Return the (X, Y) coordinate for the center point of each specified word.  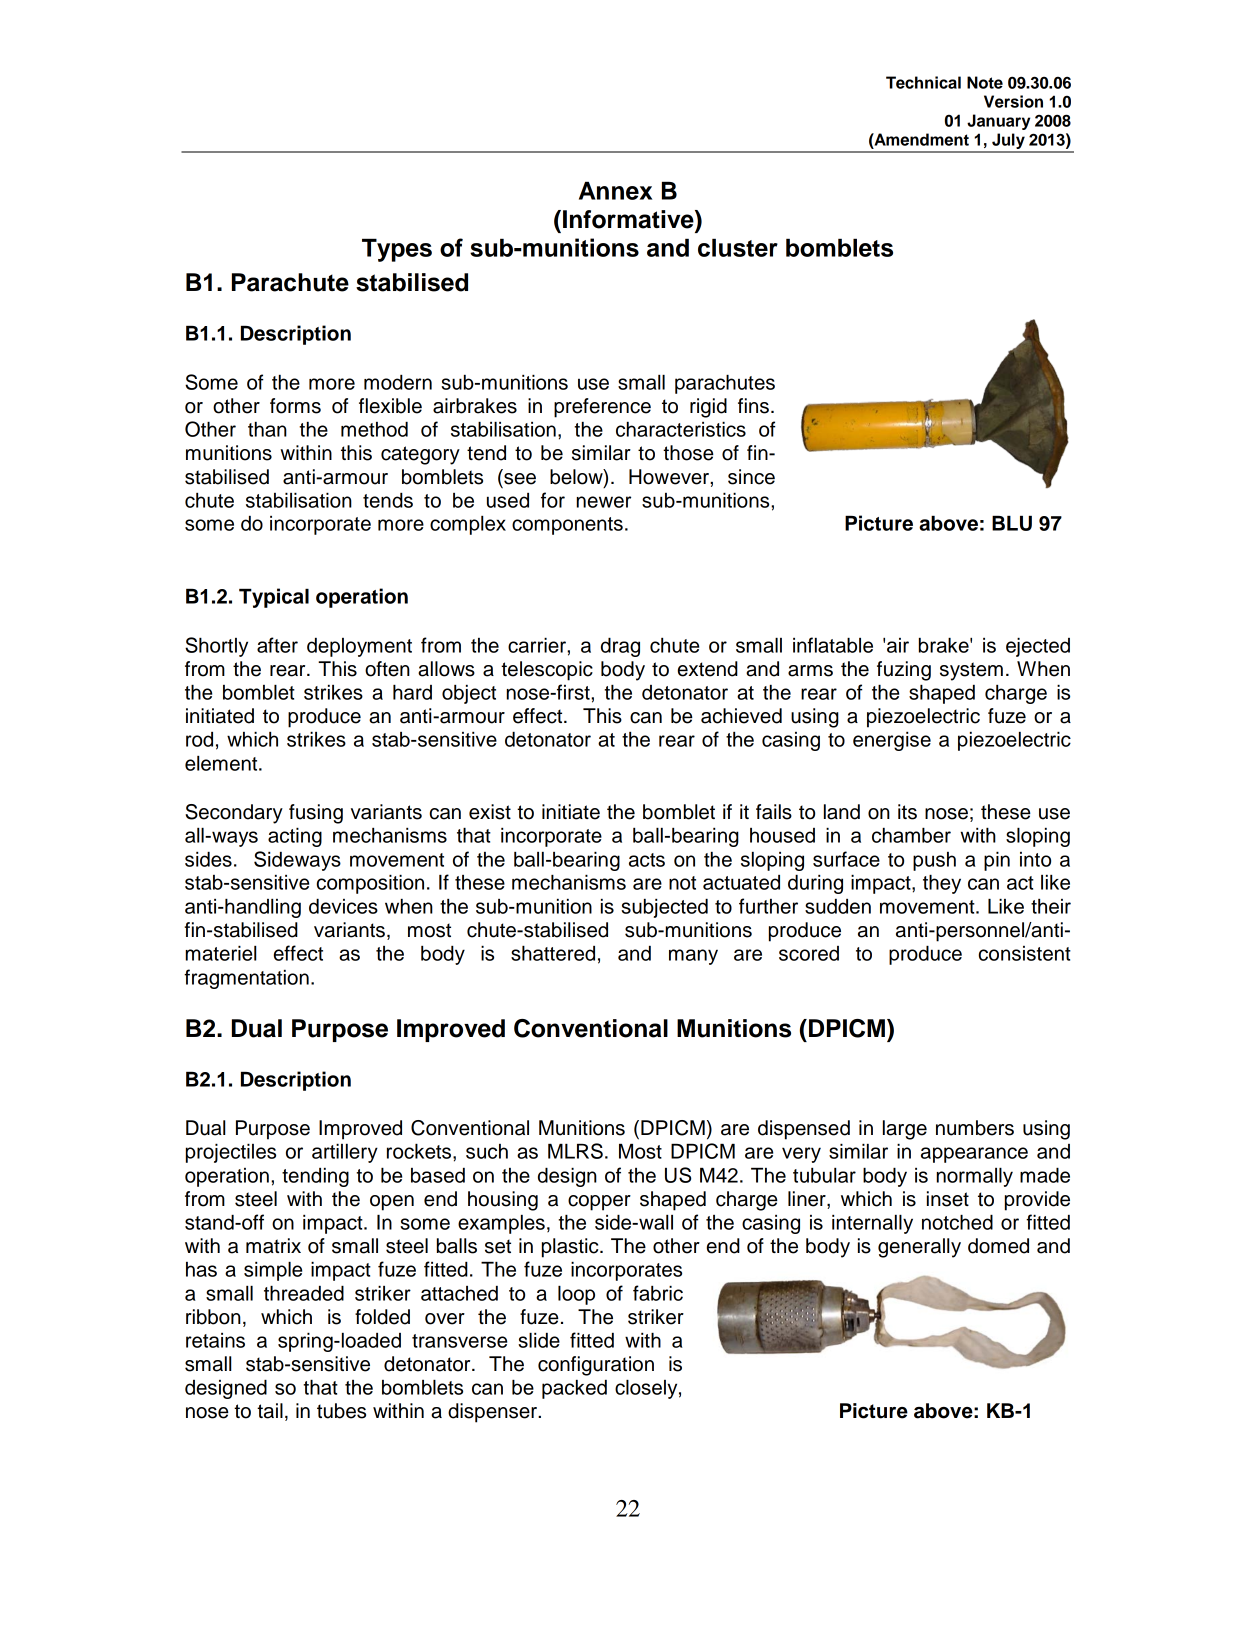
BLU (1012, 523)
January (998, 122)
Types (397, 250)
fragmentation (246, 979)
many (693, 957)
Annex (615, 190)
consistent (1025, 953)
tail (270, 1411)
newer (604, 502)
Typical (274, 598)
